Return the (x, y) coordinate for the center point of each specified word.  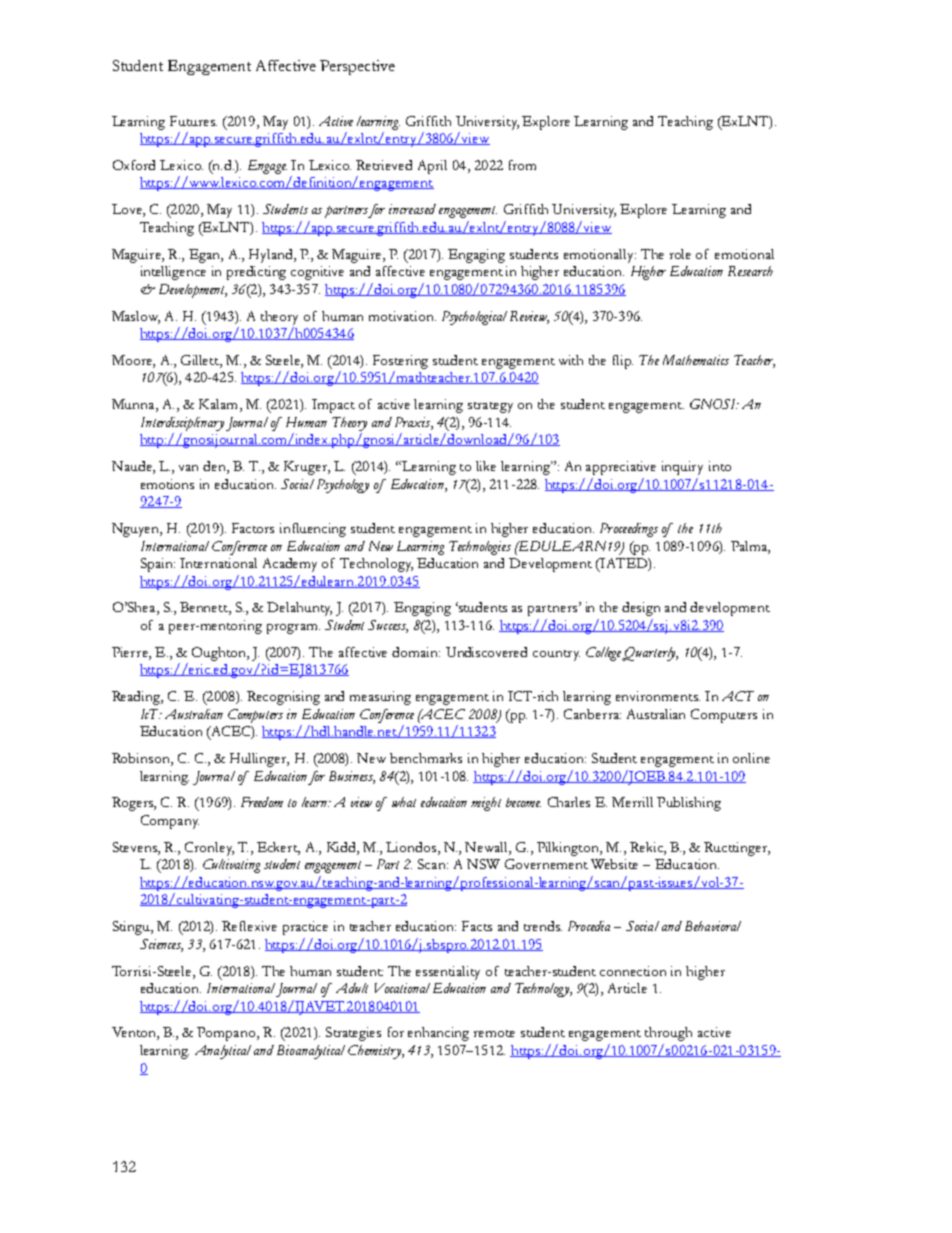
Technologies (480, 548)
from (522, 165)
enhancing (438, 1034)
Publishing (689, 804)
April (432, 167)
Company (170, 822)
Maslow (136, 317)
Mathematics (696, 360)
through (668, 1034)
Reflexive (249, 926)
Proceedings (629, 530)
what (404, 802)
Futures (193, 121)
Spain (158, 565)
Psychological (474, 318)
